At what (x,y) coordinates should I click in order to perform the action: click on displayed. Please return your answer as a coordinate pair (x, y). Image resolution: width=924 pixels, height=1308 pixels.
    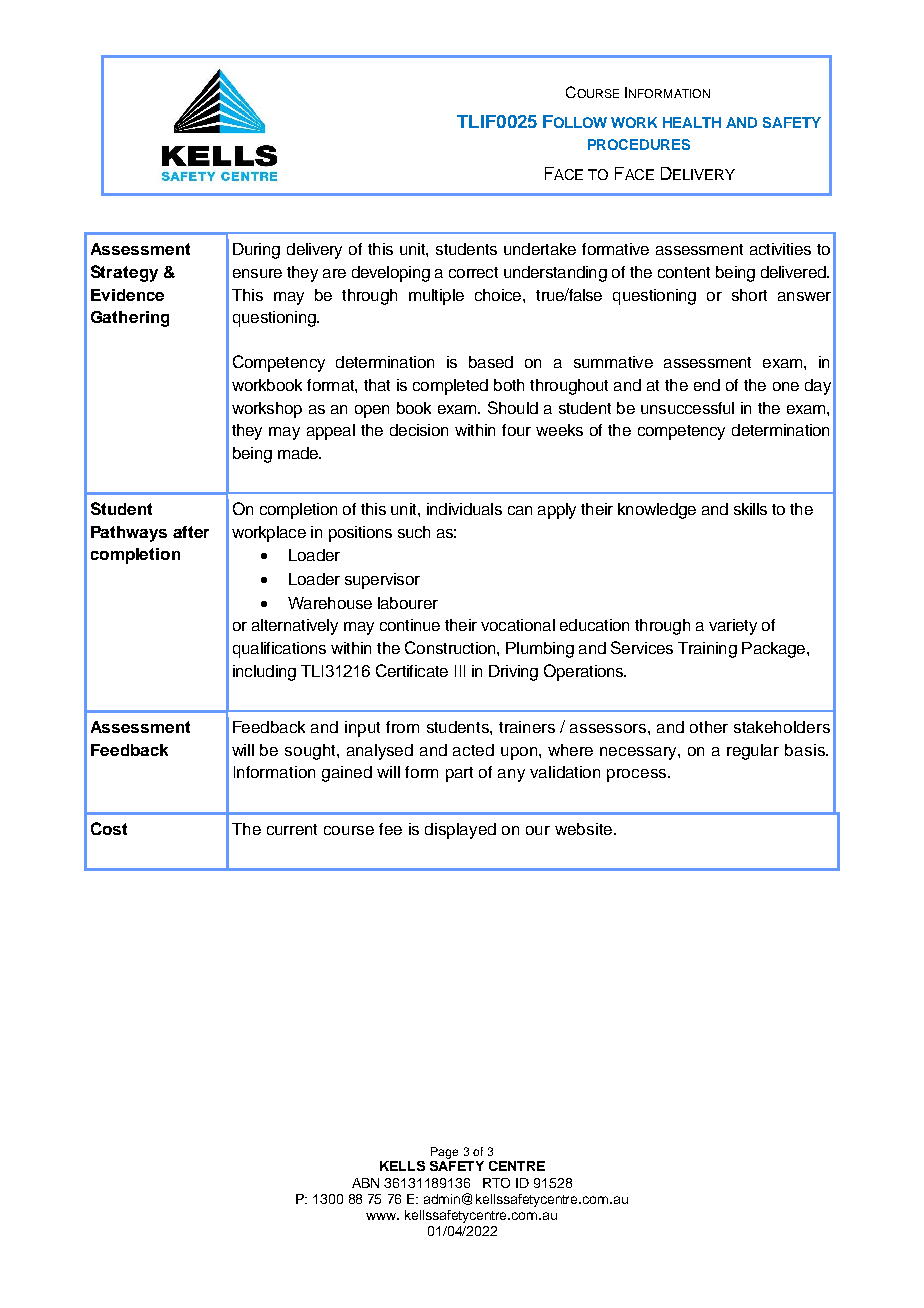
    Looking at the image, I should click on (460, 831).
